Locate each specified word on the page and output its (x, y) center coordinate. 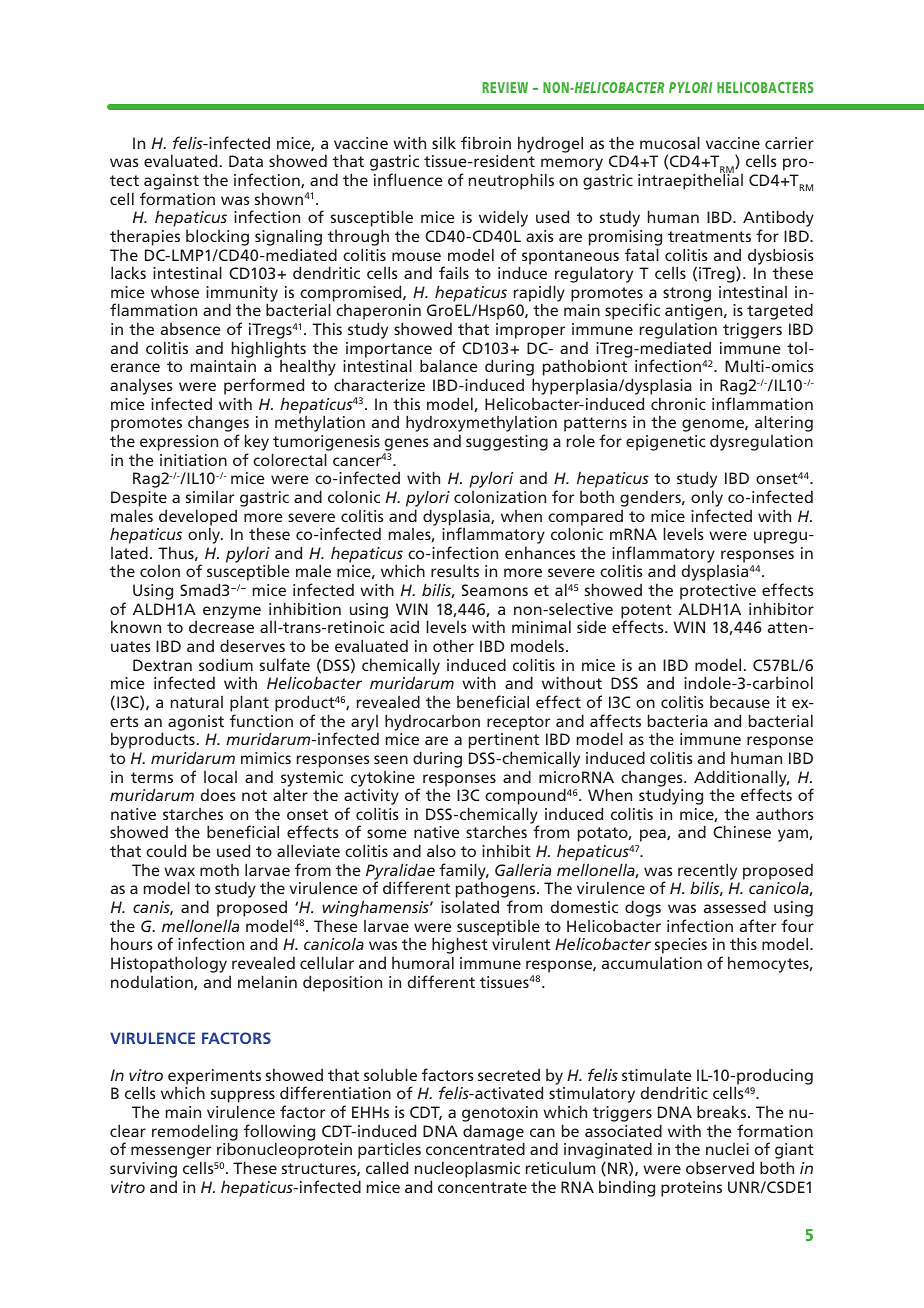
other (453, 645)
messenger (171, 1154)
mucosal (670, 142)
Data (246, 161)
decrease (221, 627)
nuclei (727, 1149)
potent (646, 612)
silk (444, 142)
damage (493, 1133)
